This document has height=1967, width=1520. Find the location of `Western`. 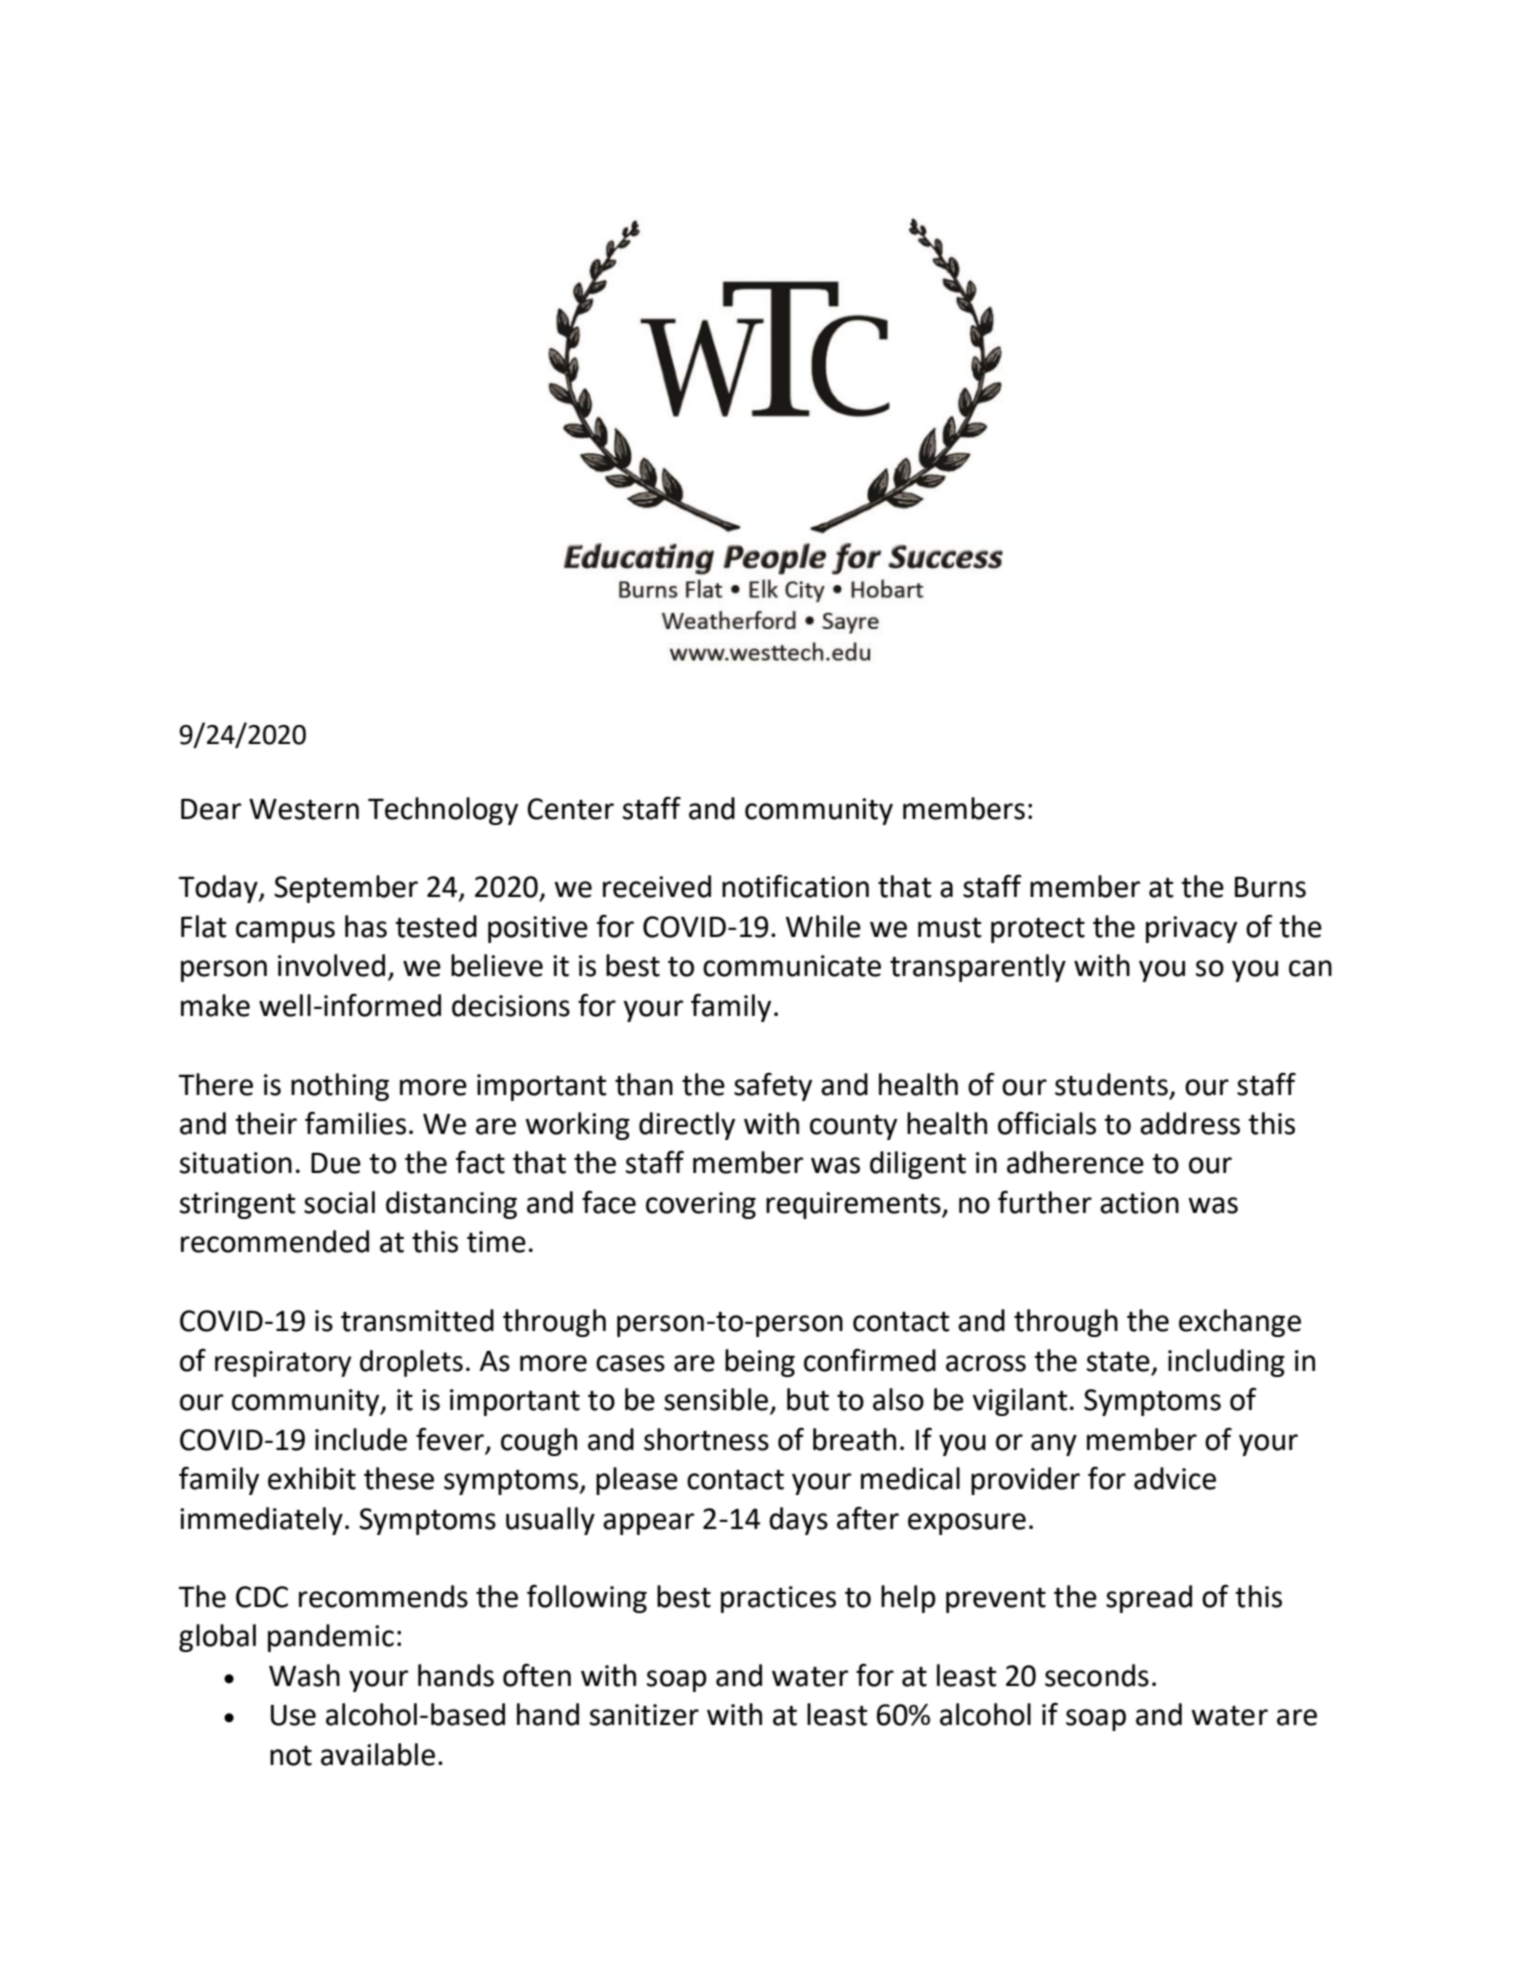

Western is located at coordinates (304, 809).
